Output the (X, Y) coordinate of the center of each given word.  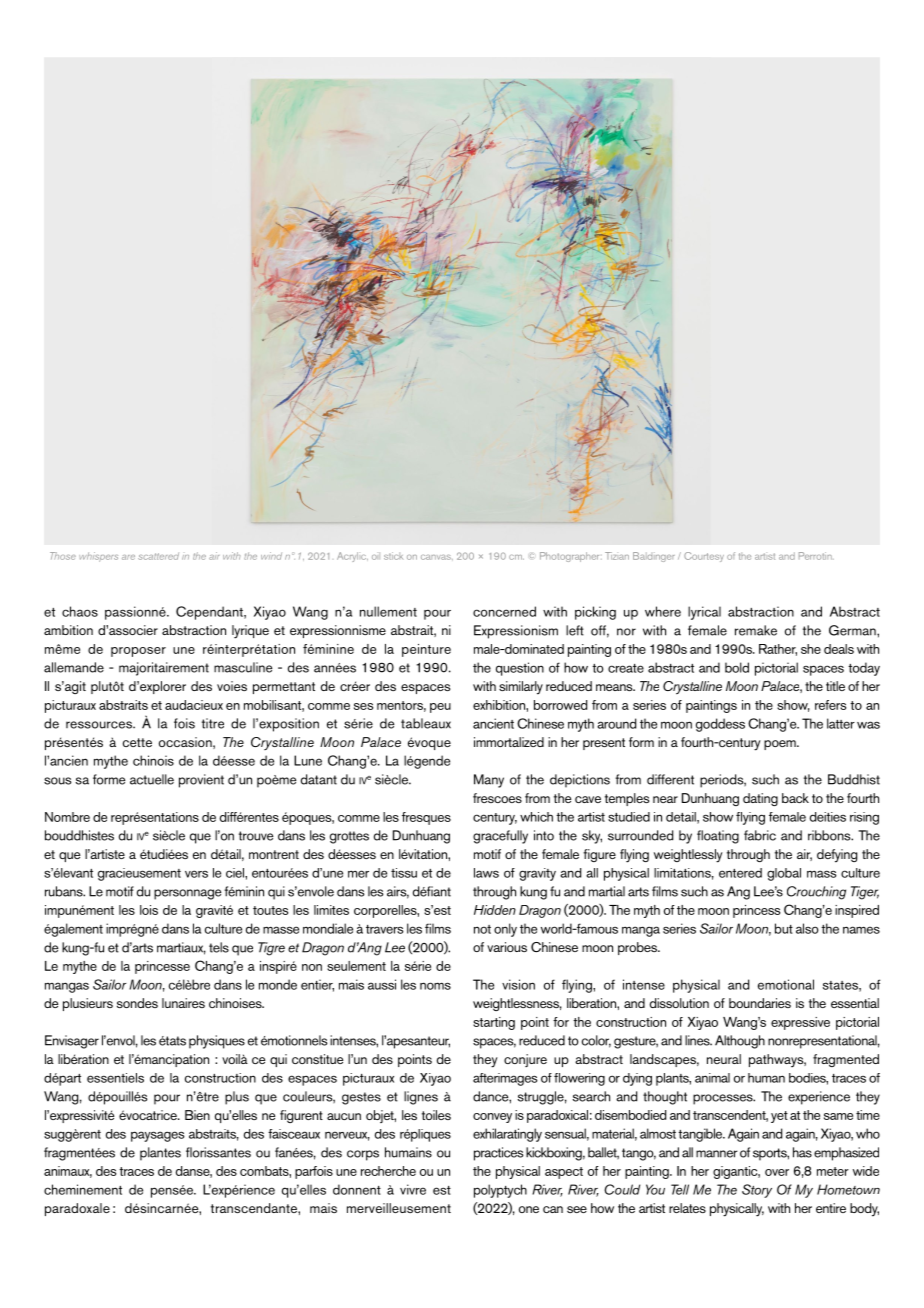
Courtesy (704, 557)
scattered (158, 556)
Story (757, 1191)
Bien (197, 1115)
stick (393, 556)
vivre (413, 1189)
